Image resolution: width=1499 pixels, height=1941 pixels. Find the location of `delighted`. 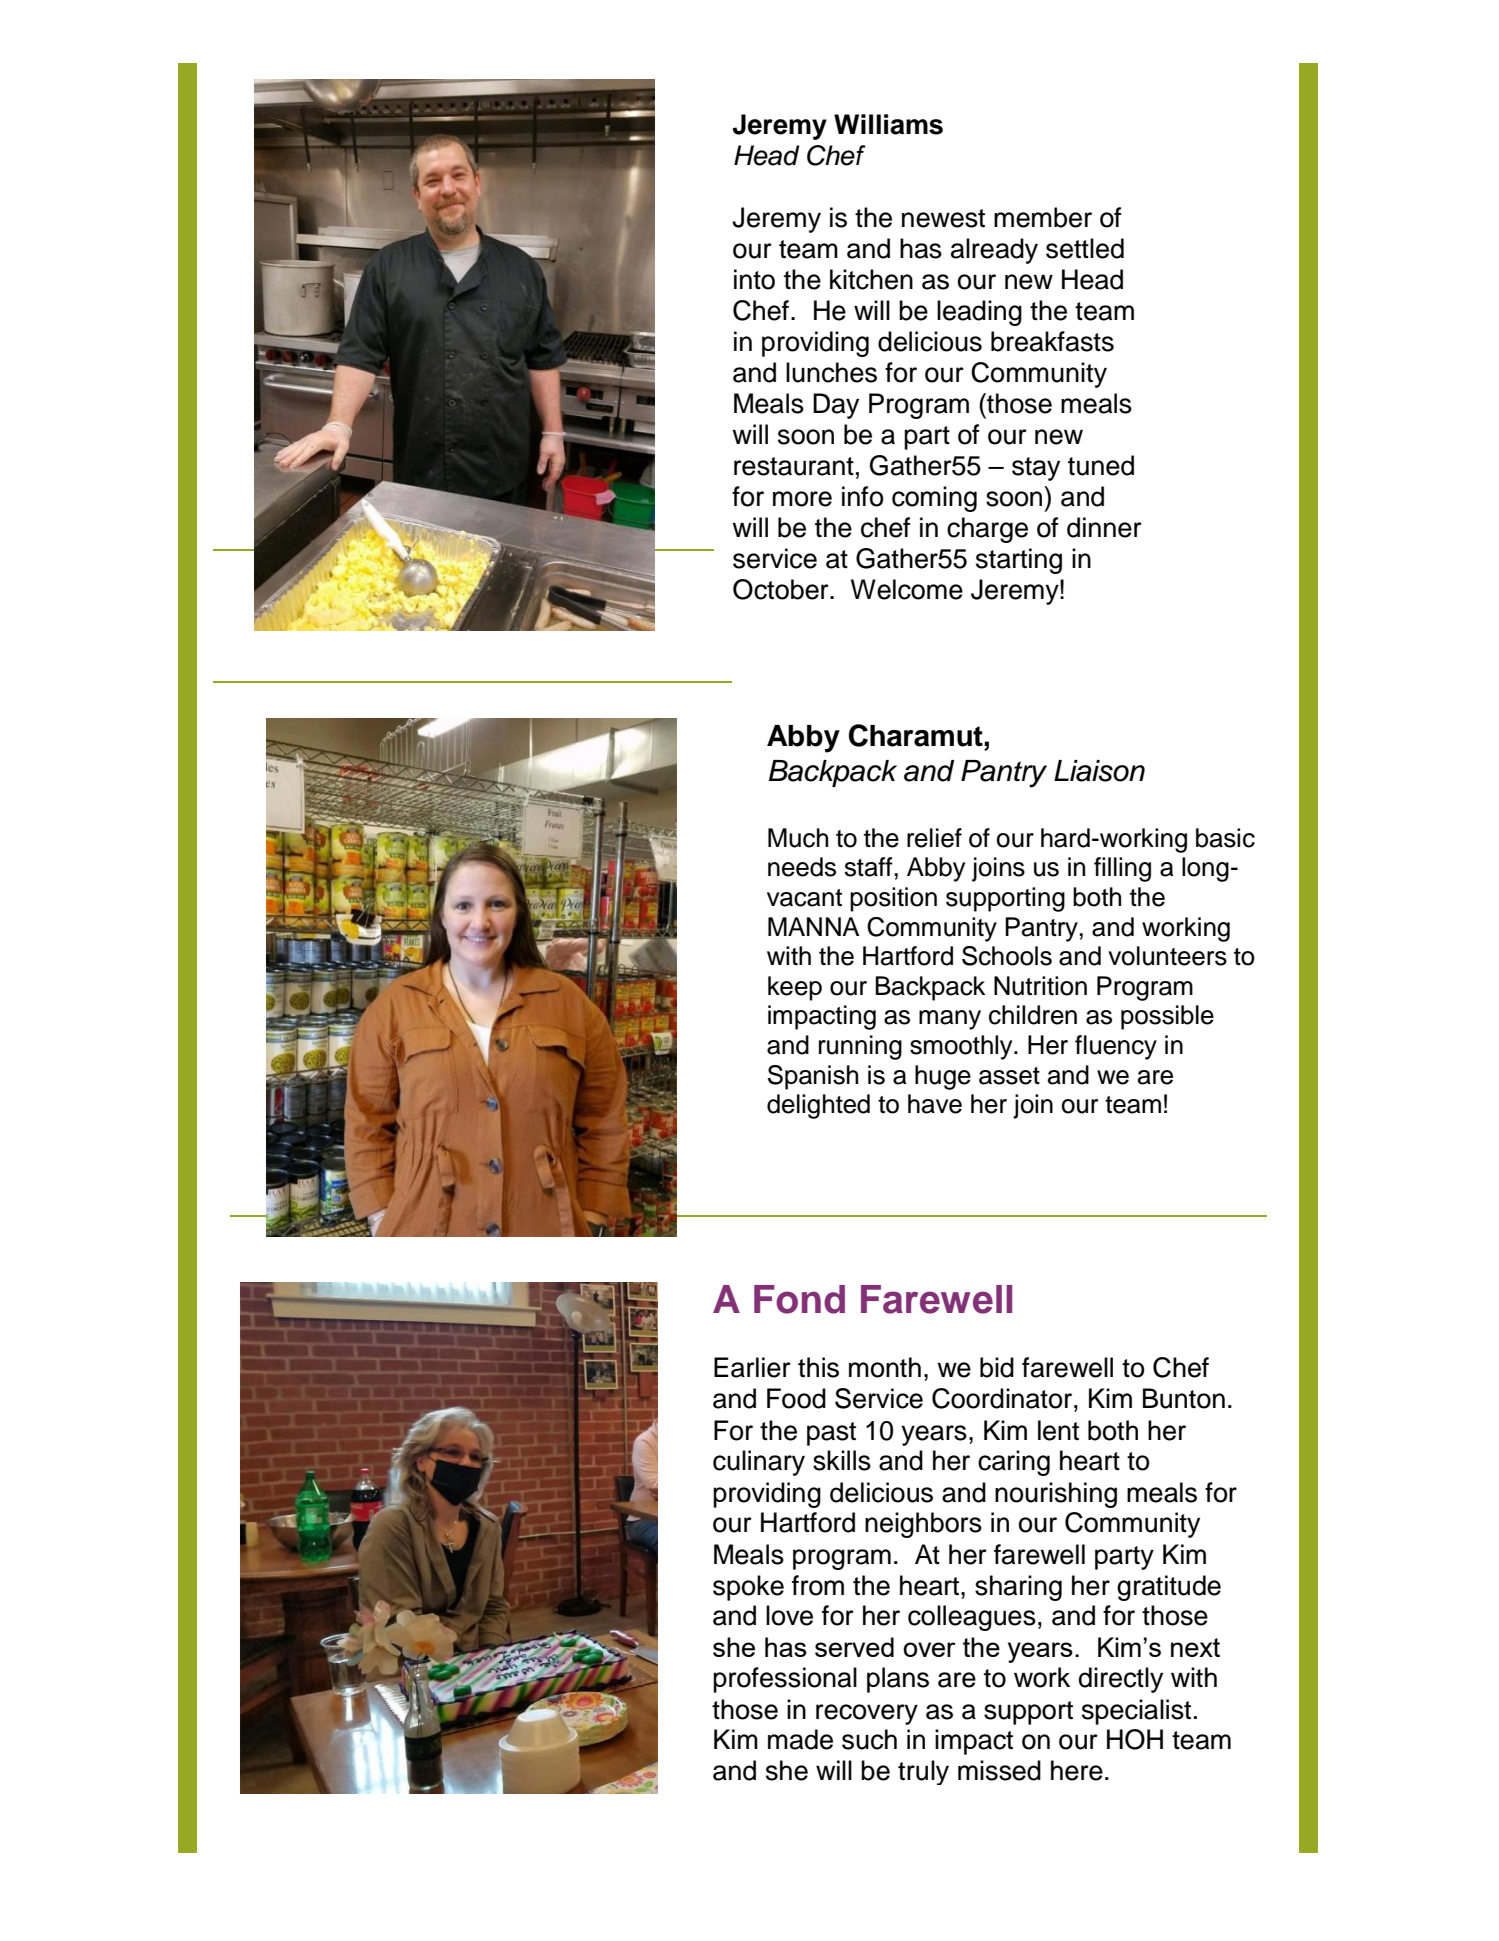

delighted is located at coordinates (818, 1106).
